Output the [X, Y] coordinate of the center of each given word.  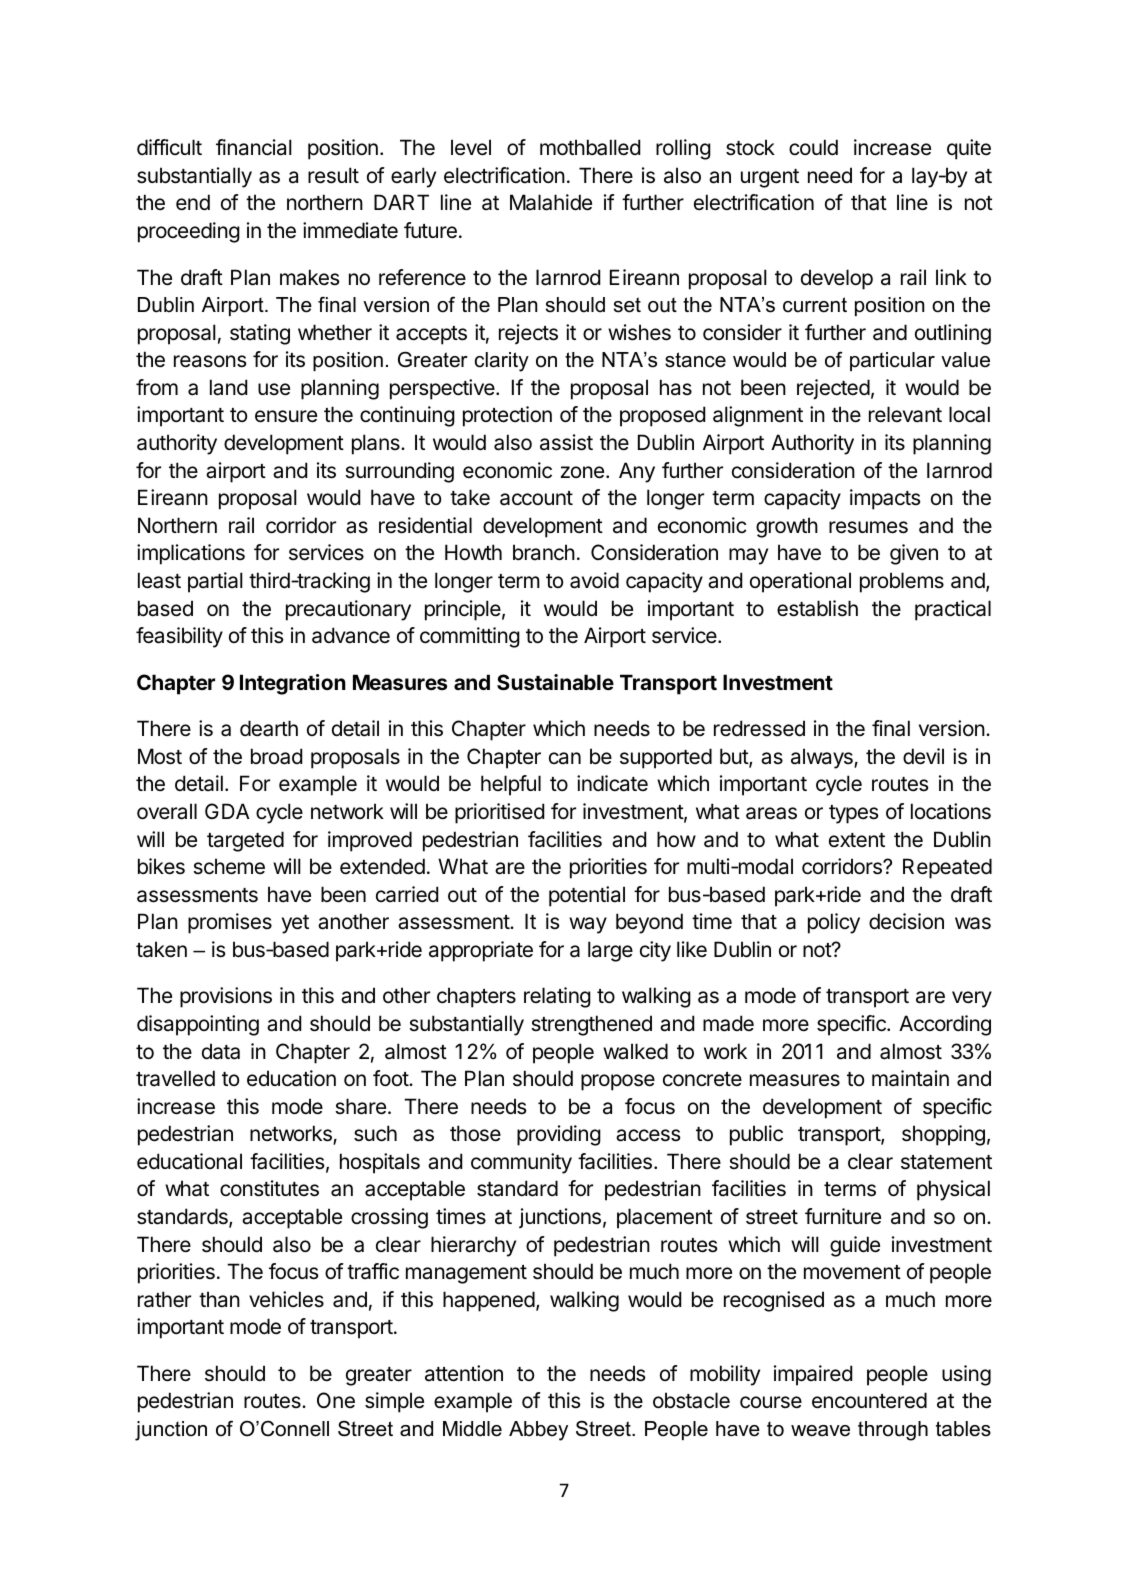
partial [215, 582]
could [813, 147]
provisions [226, 997]
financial [254, 147]
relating [557, 997]
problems [902, 582]
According [945, 1025]
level [471, 147]
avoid [594, 580]
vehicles [286, 1299]
